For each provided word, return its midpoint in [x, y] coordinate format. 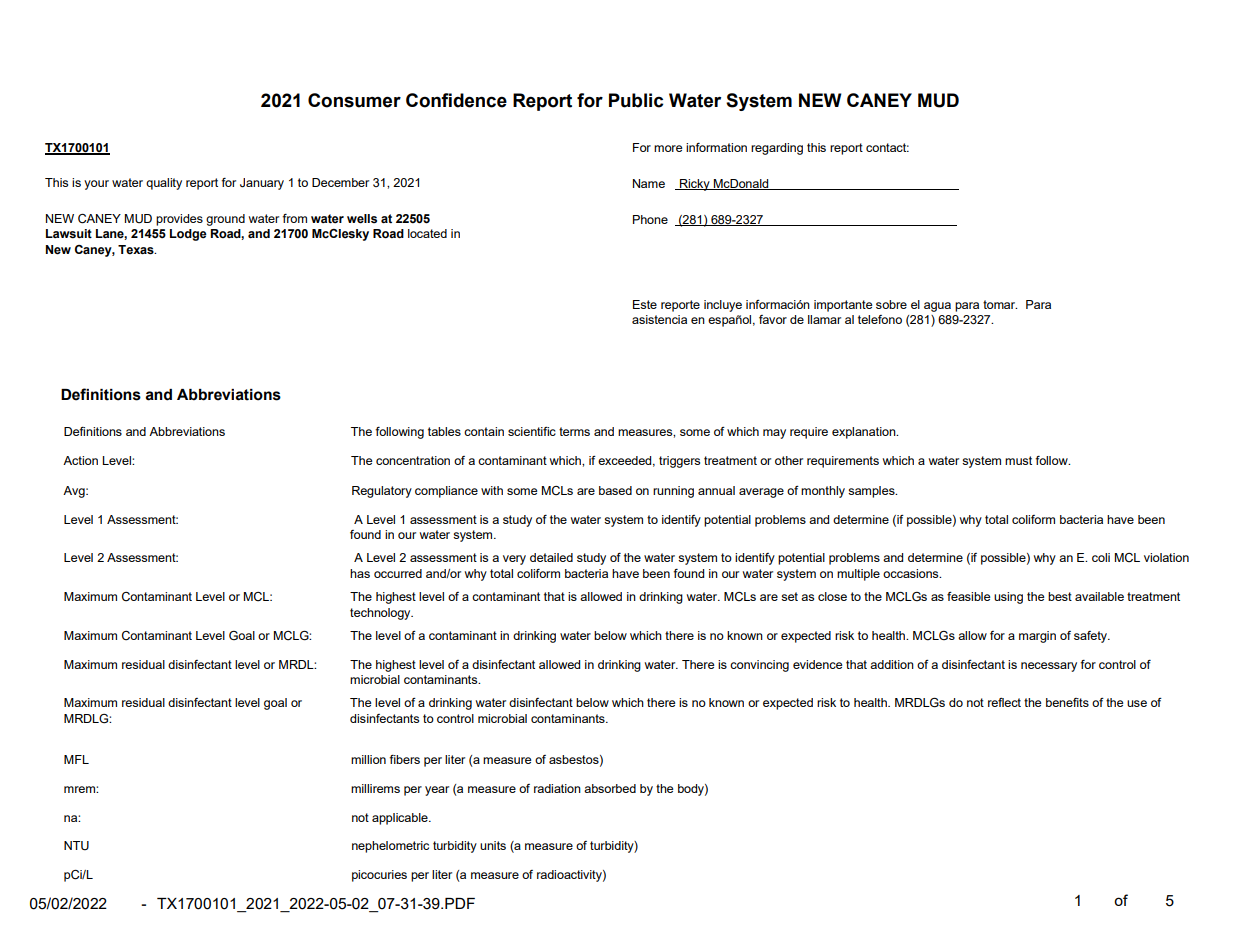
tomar [1000, 304]
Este [645, 304]
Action [80, 460]
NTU [76, 846]
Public [636, 100]
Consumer [354, 100]
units [493, 845]
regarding [777, 149]
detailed [551, 557]
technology [381, 614]
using [1008, 598]
